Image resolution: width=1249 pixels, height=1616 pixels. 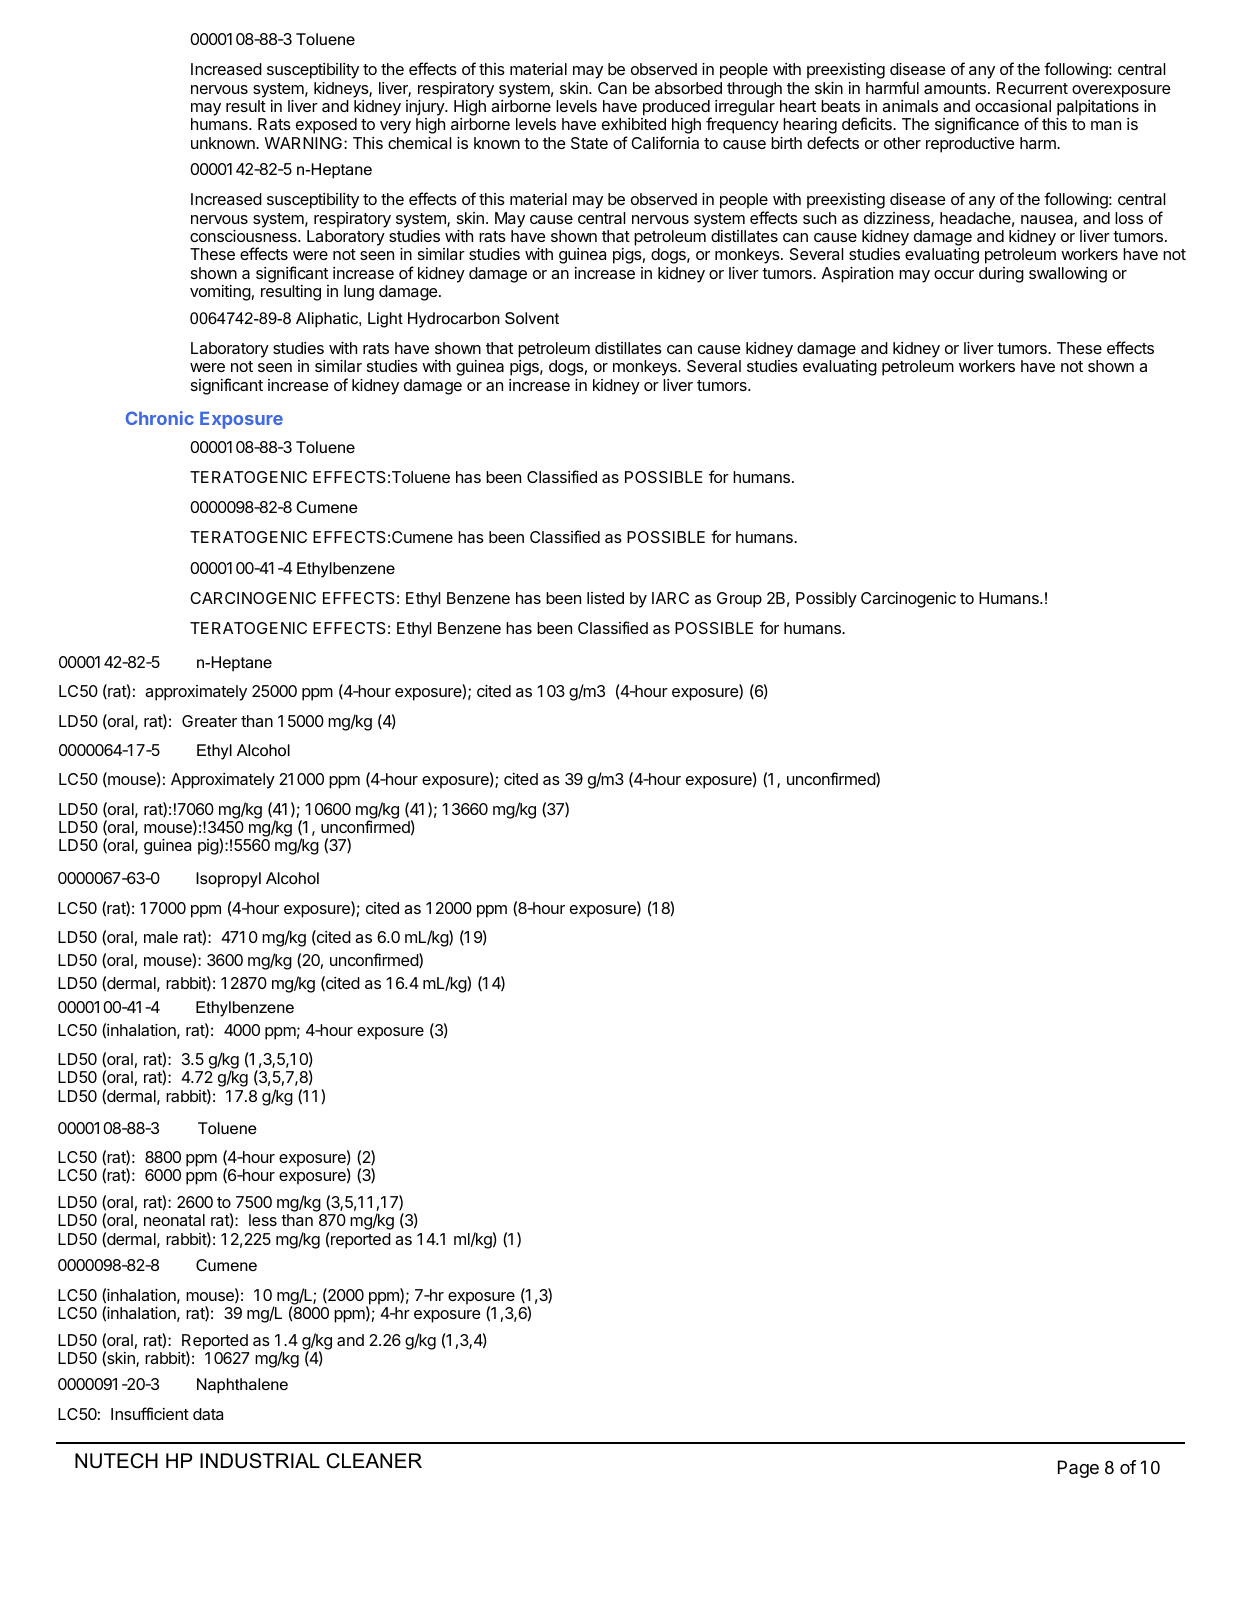 What do you see at coordinates (209, 721) in the document?
I see `Greater` at bounding box center [209, 721].
